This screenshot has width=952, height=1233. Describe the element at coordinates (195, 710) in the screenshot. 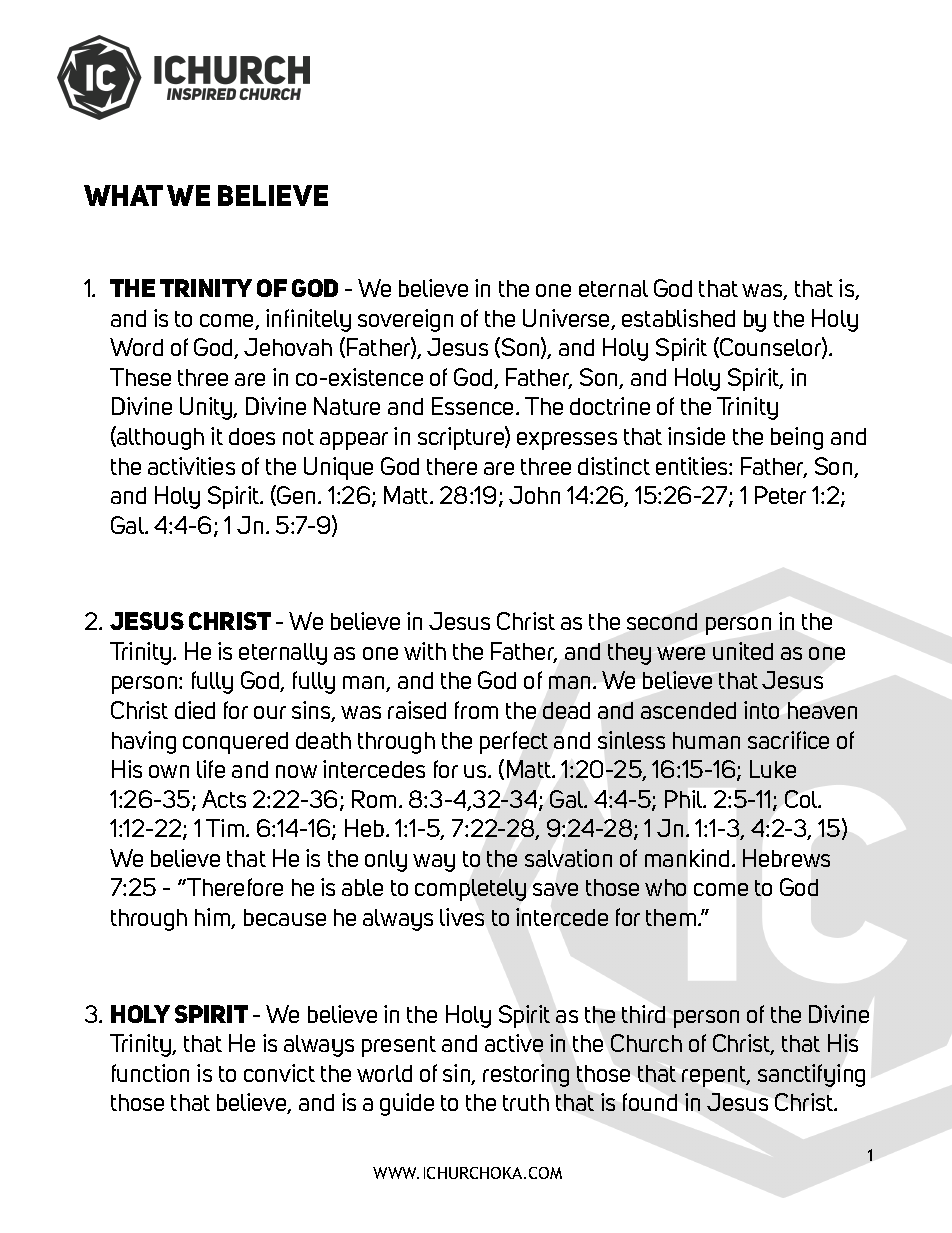

I see `died` at that location.
